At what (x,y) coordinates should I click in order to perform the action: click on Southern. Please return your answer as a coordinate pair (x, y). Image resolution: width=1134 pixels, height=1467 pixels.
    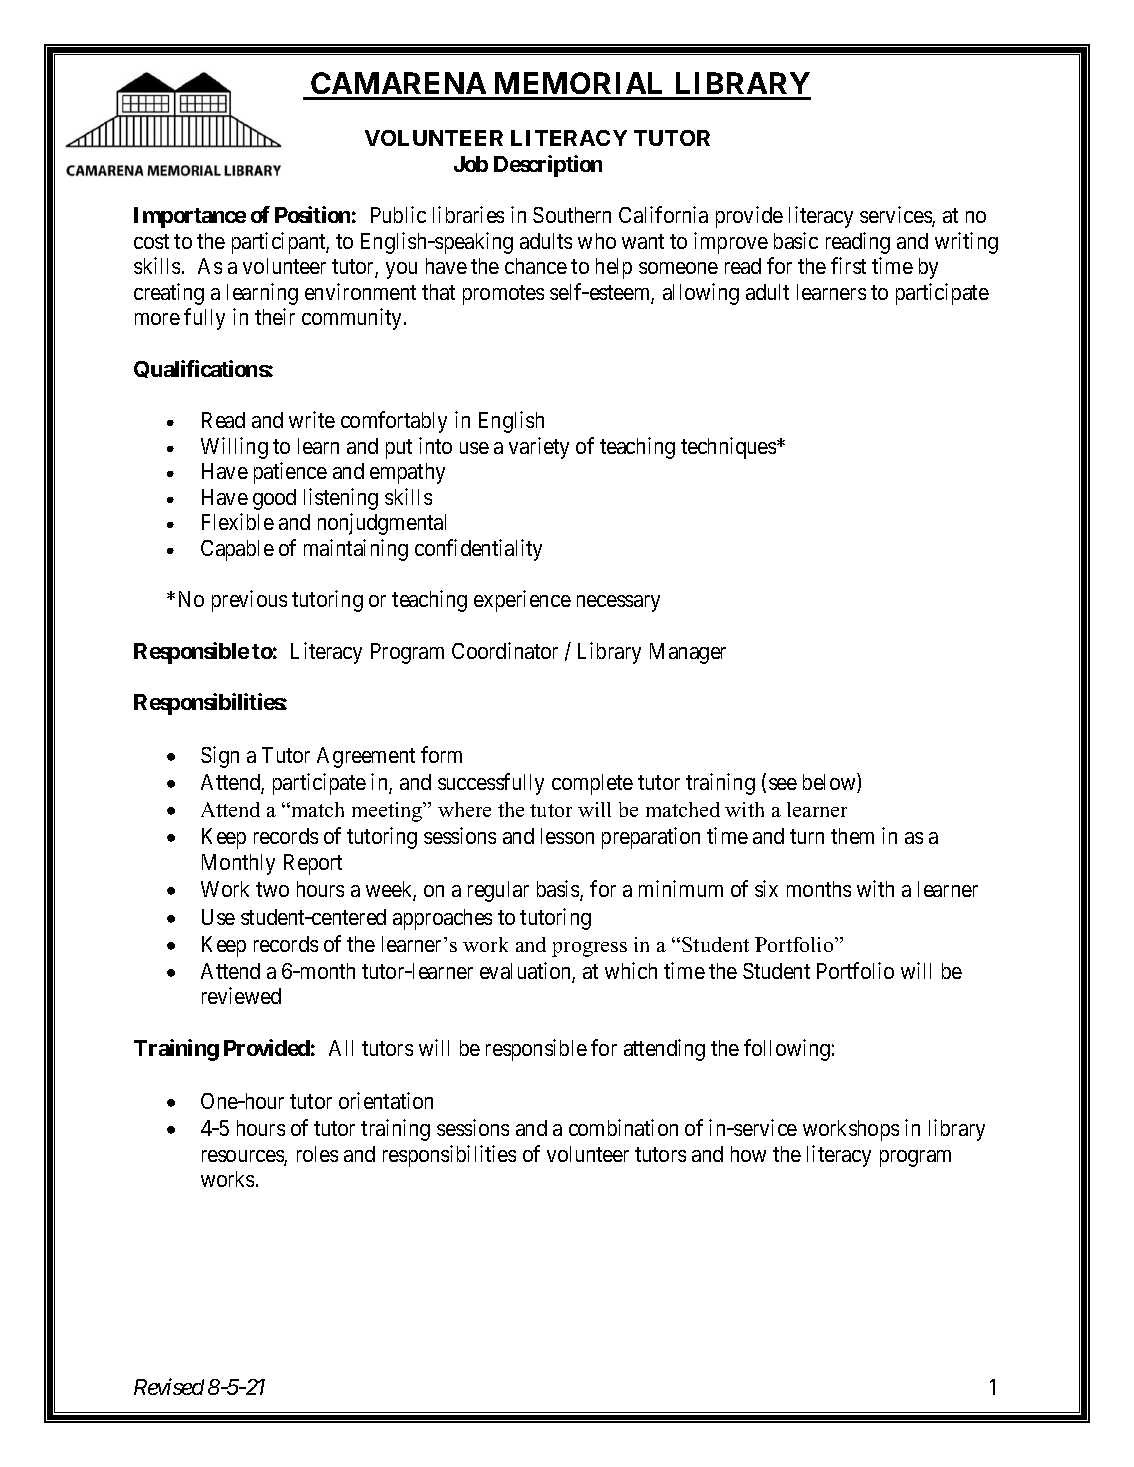
    Looking at the image, I should click on (572, 215).
